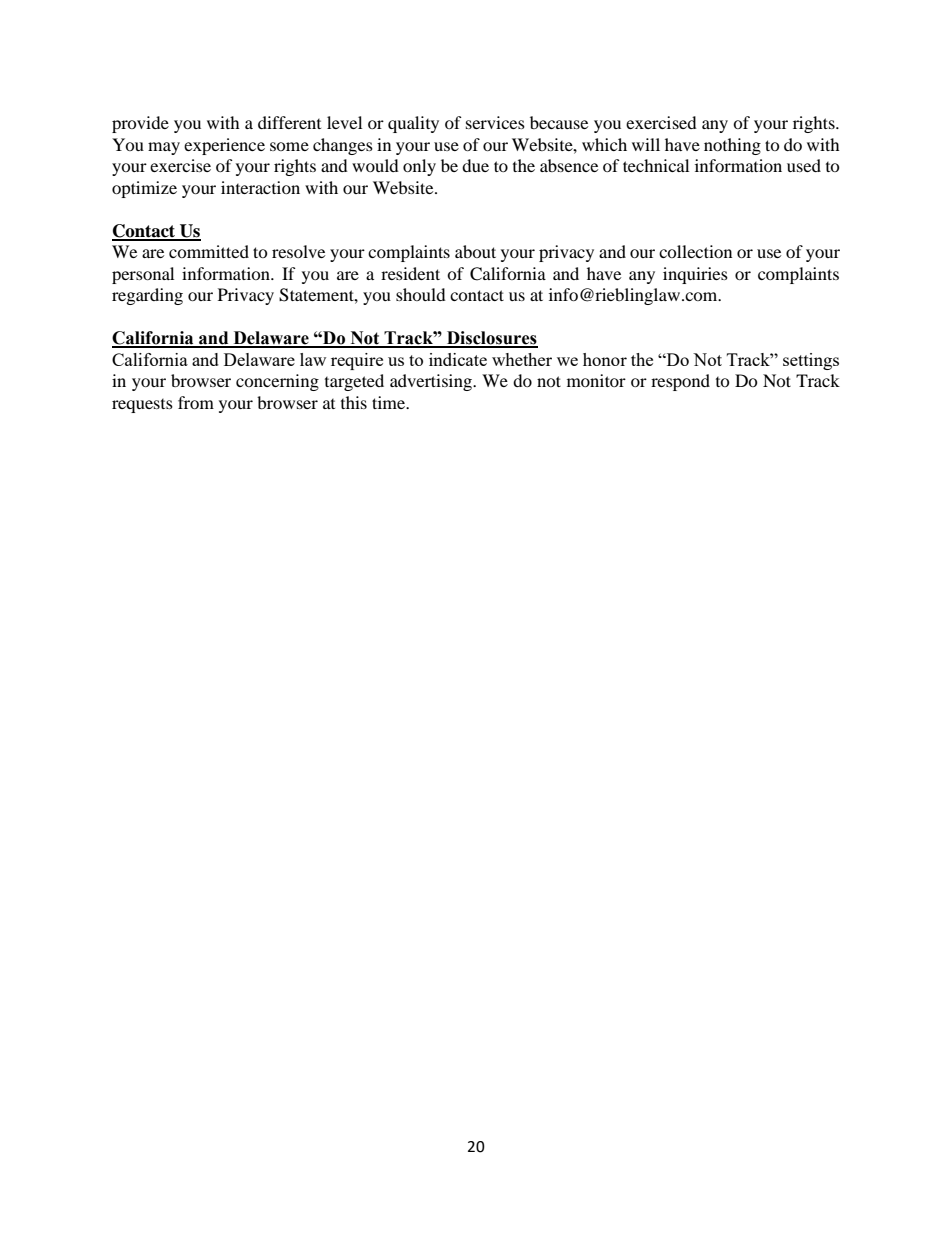 This image has height=1233, width=952. I want to click on experience, so click(224, 146).
